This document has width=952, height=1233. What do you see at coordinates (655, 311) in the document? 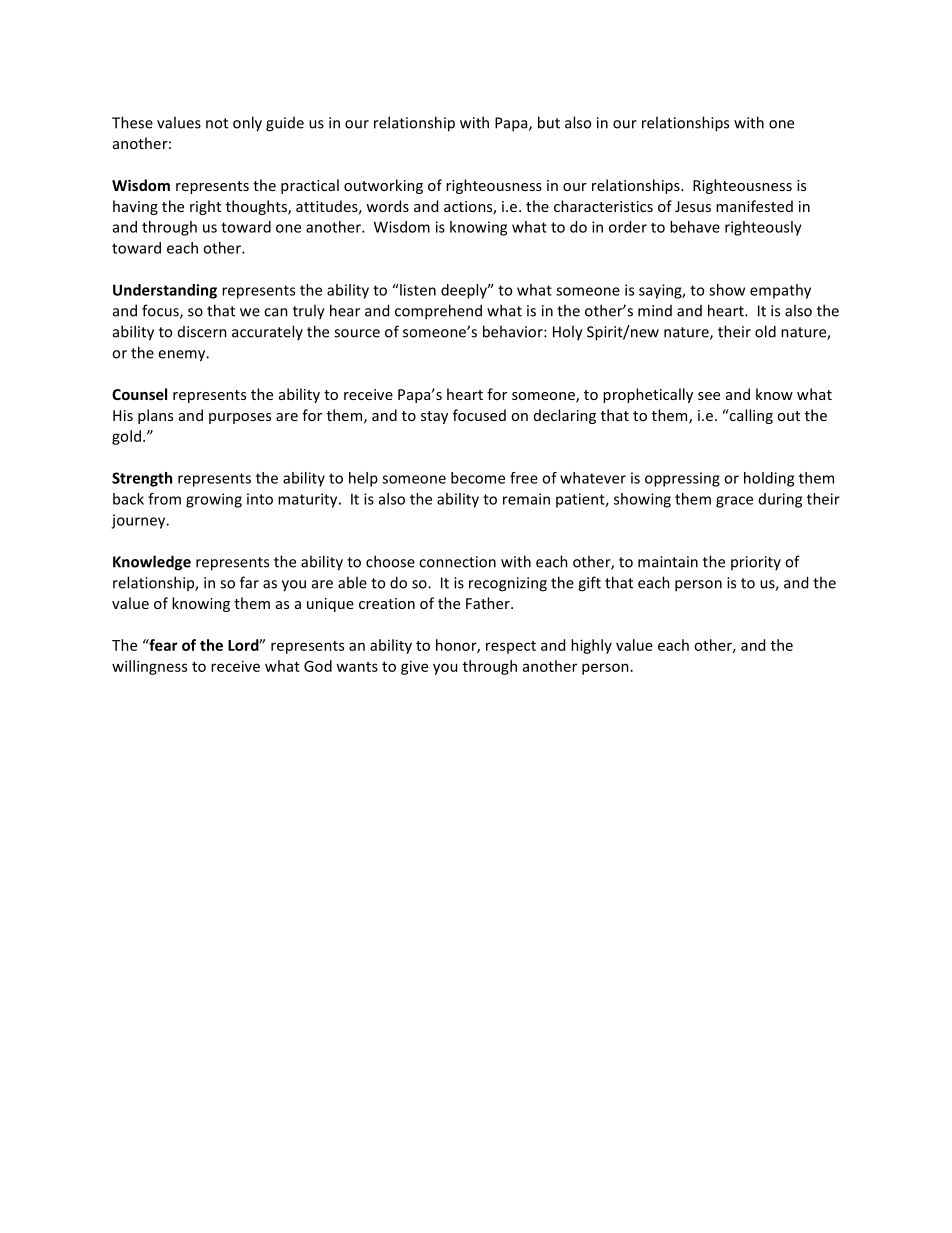
I see `mind` at bounding box center [655, 311].
